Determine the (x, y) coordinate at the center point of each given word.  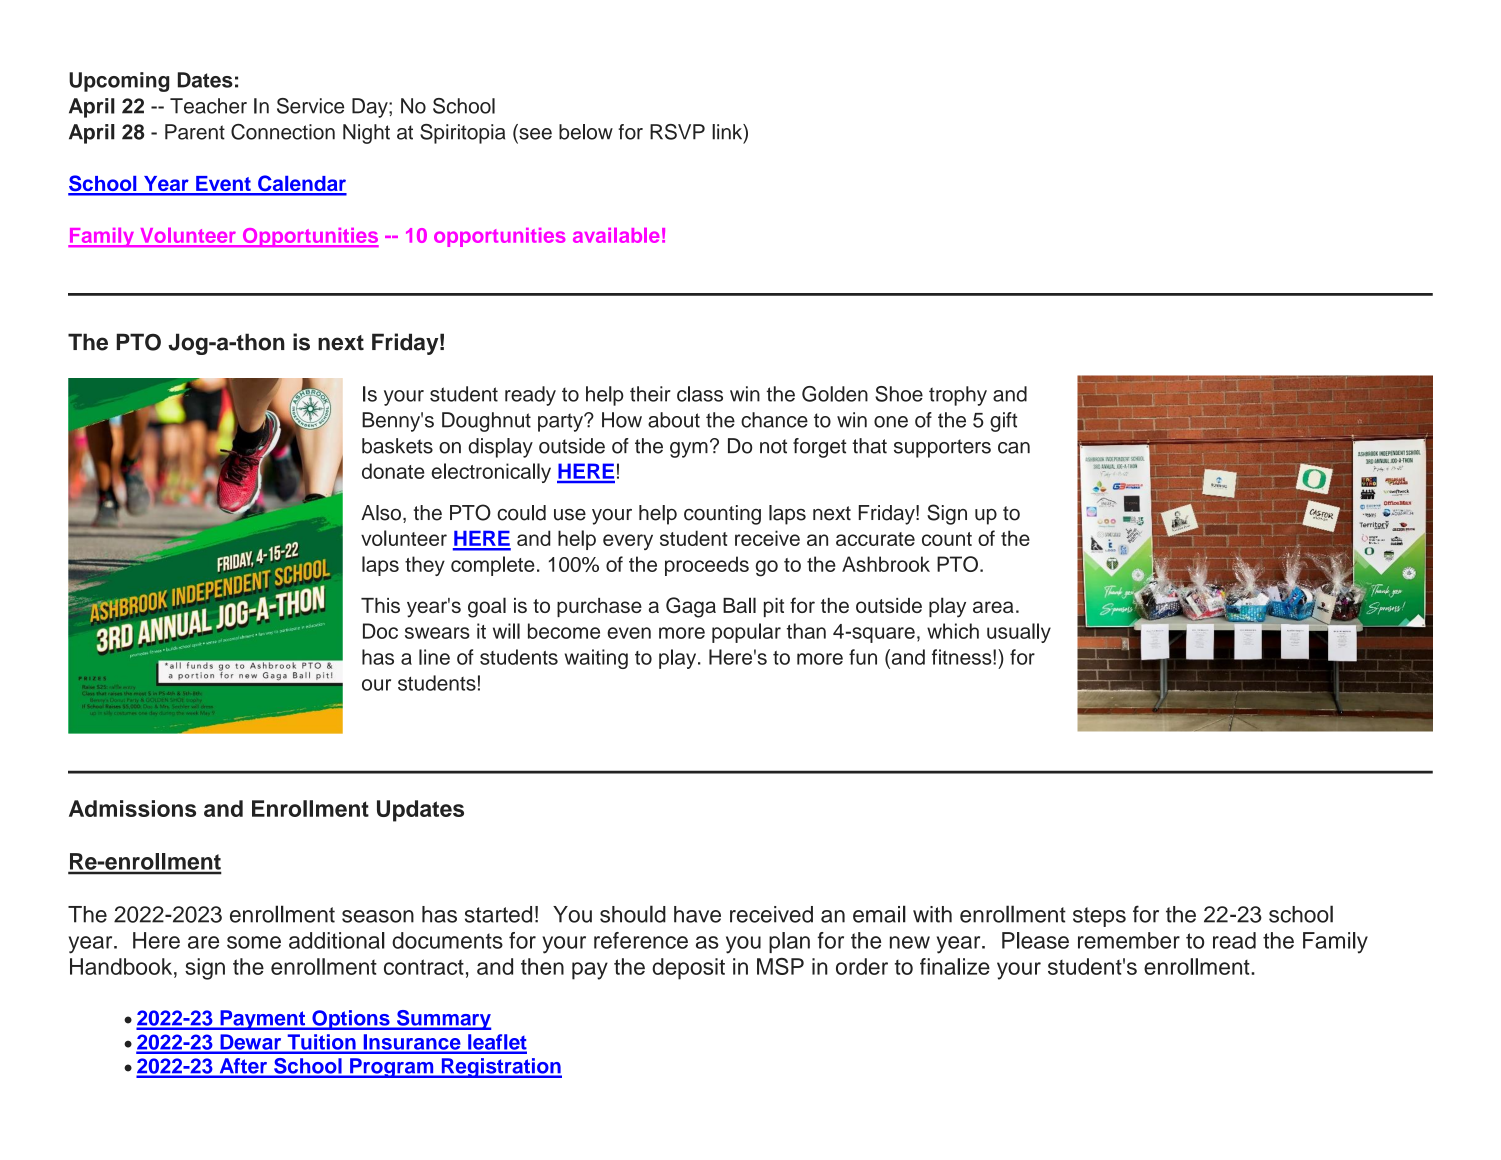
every (628, 542)
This (380, 605)
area (993, 607)
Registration (500, 1068)
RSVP (677, 132)
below (586, 132)
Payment (263, 1020)
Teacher (208, 106)
